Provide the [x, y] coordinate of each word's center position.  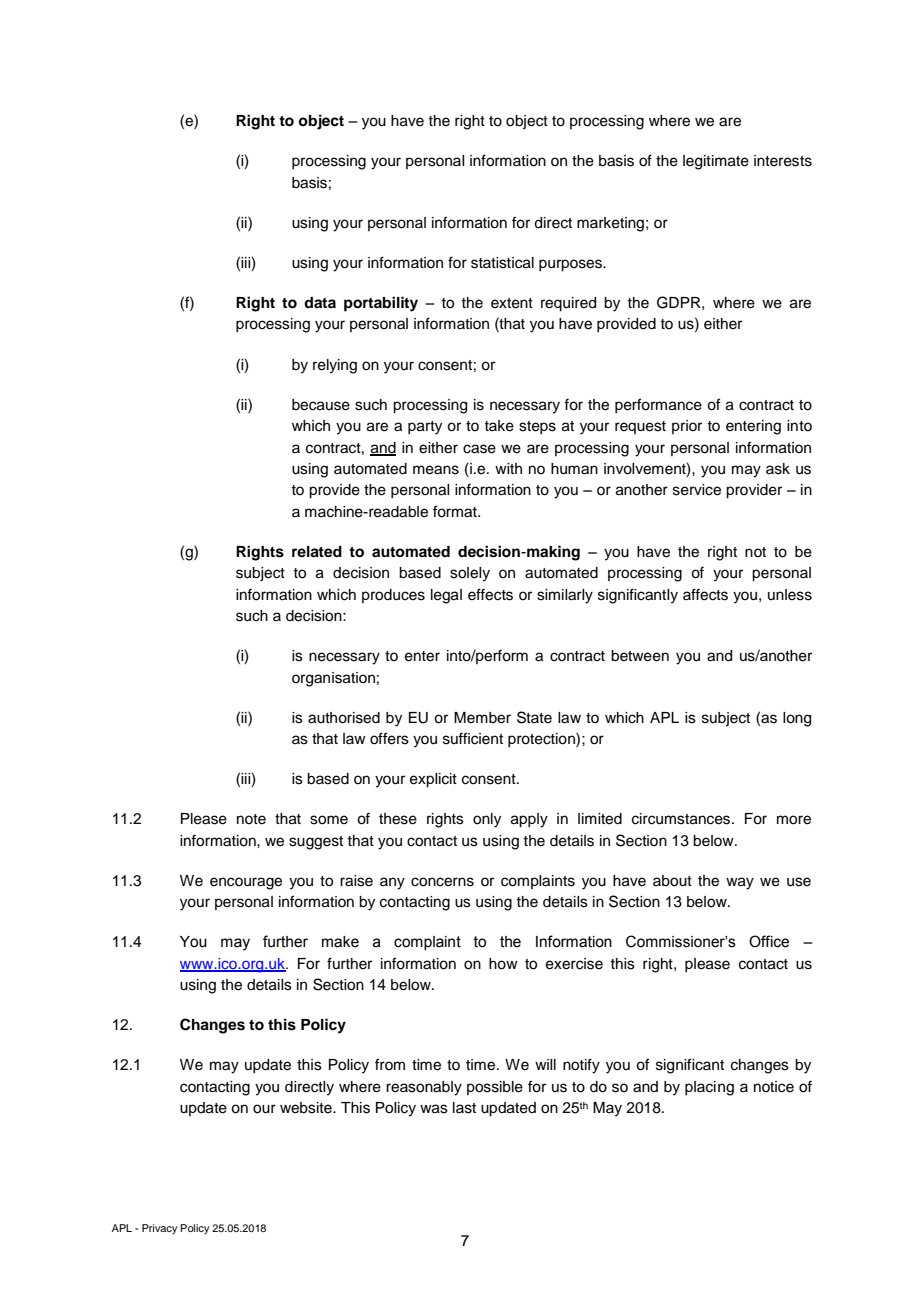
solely [470, 574]
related [317, 552]
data [320, 302]
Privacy [159, 1229]
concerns [442, 882]
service [697, 490]
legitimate [716, 162]
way [740, 883]
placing [709, 1088]
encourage [246, 883]
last [464, 1108]
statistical [502, 263]
